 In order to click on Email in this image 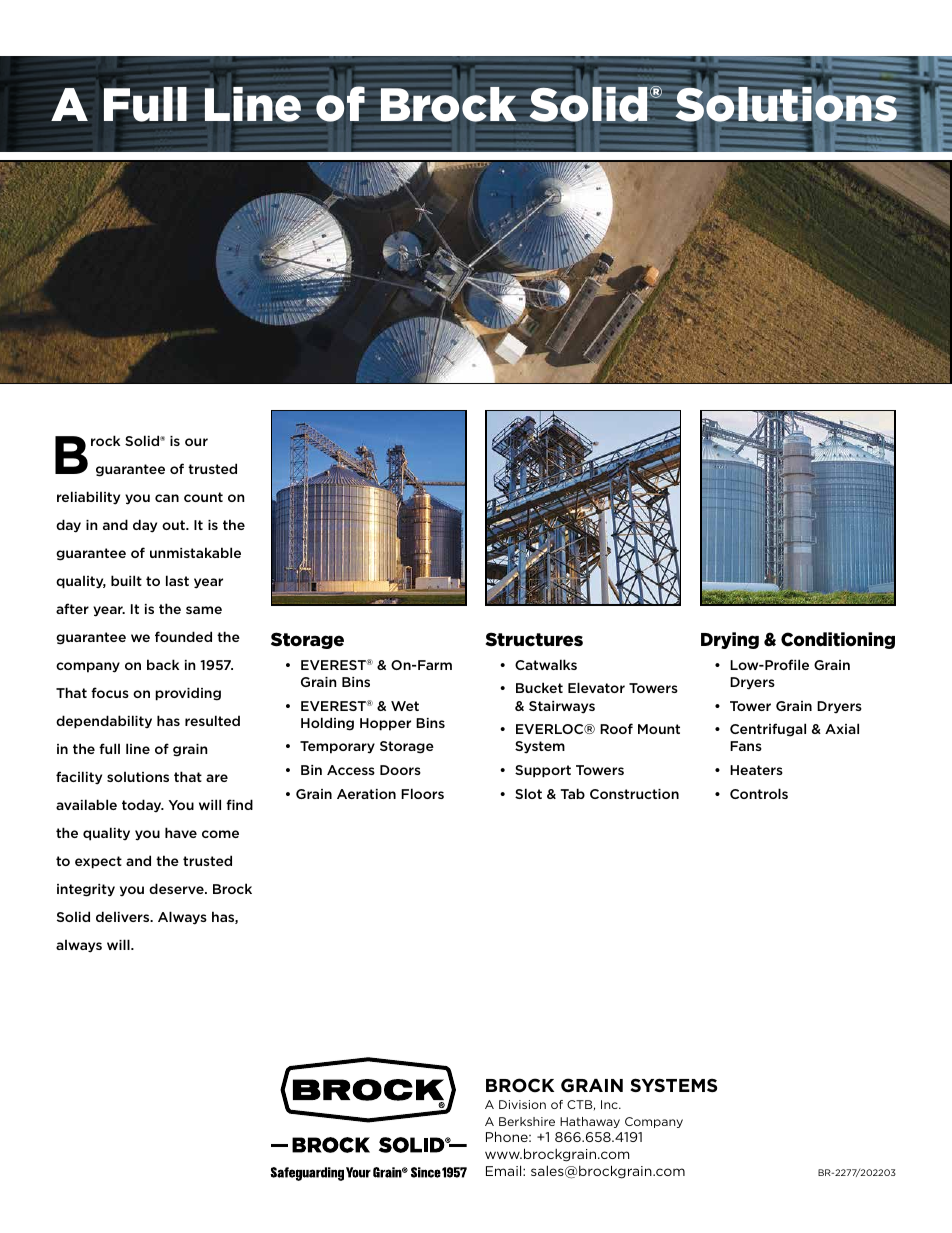, I will do `click(505, 1170)`.
